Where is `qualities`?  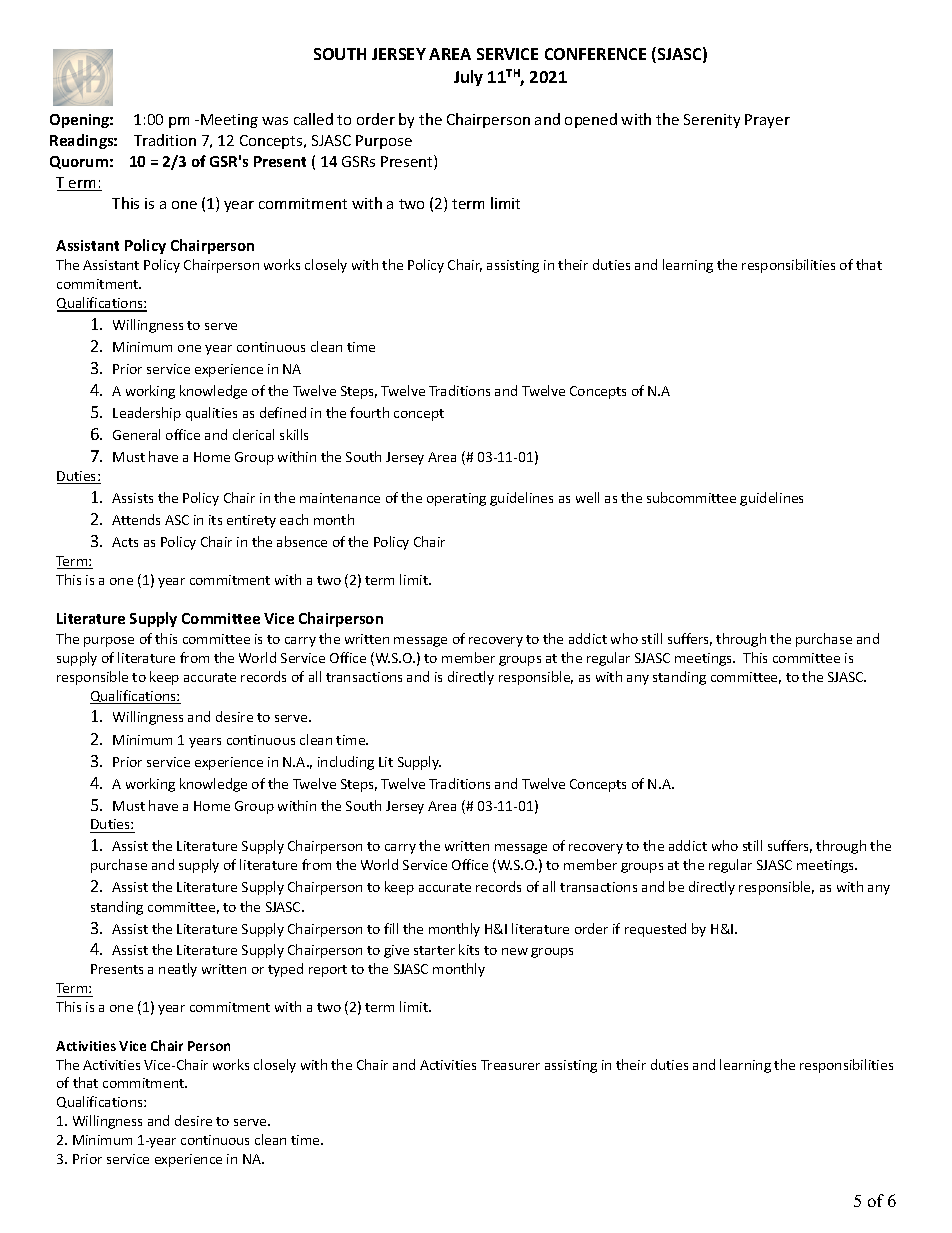
qualities is located at coordinates (211, 414).
